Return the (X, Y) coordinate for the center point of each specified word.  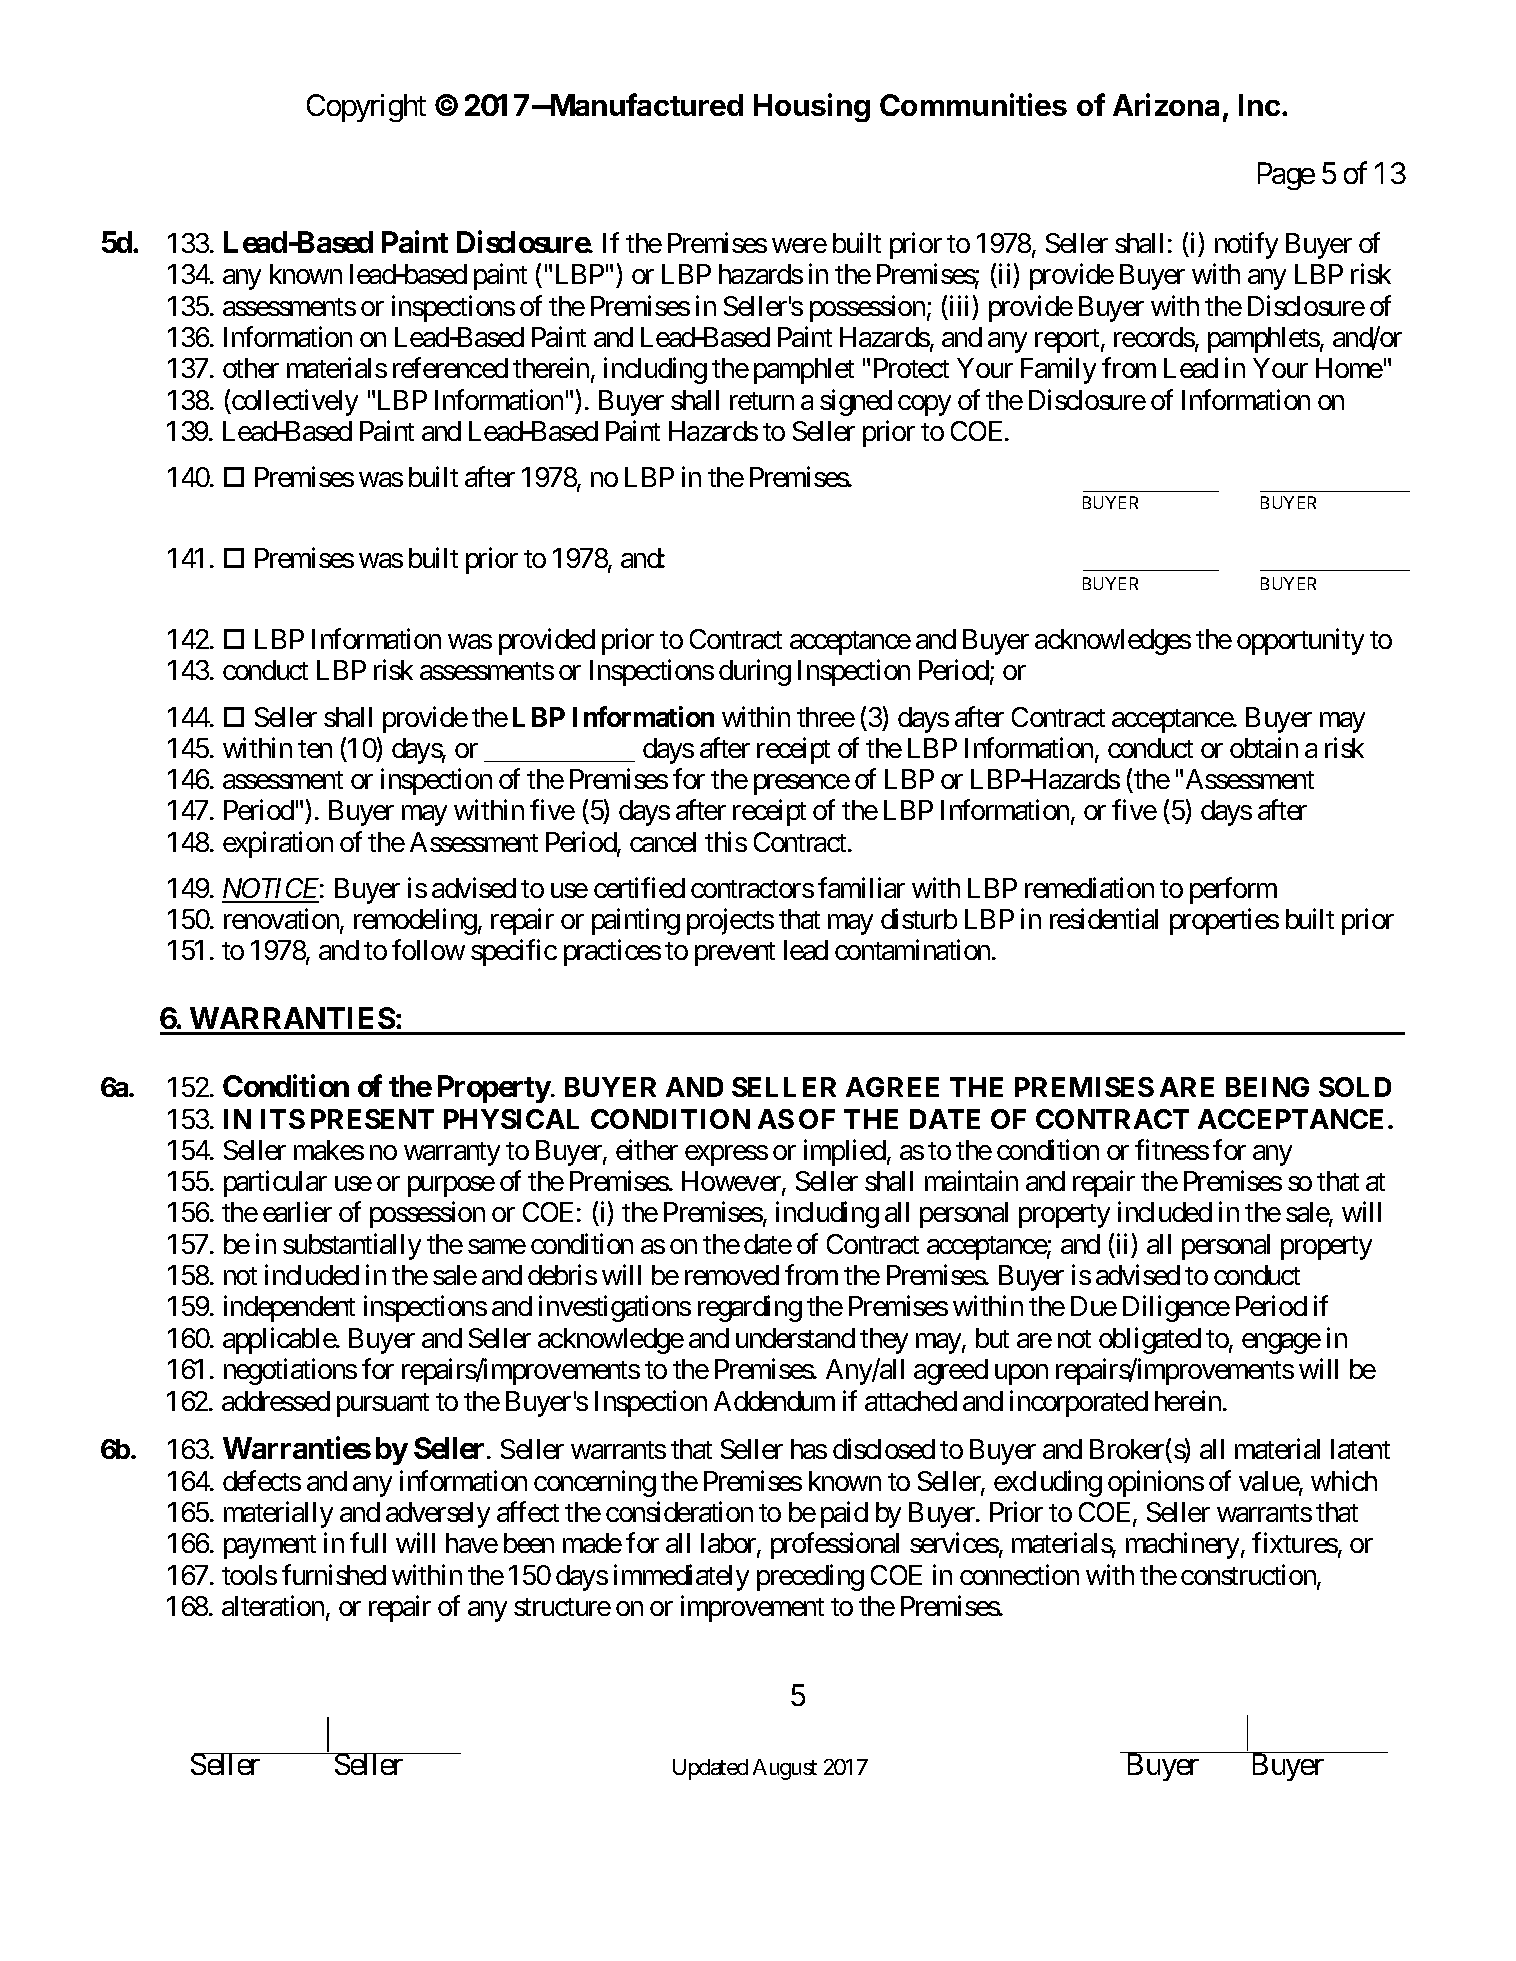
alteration (273, 1606)
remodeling (415, 922)
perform (1233, 890)
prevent (735, 954)
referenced (450, 368)
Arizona (1166, 104)
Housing (812, 107)
